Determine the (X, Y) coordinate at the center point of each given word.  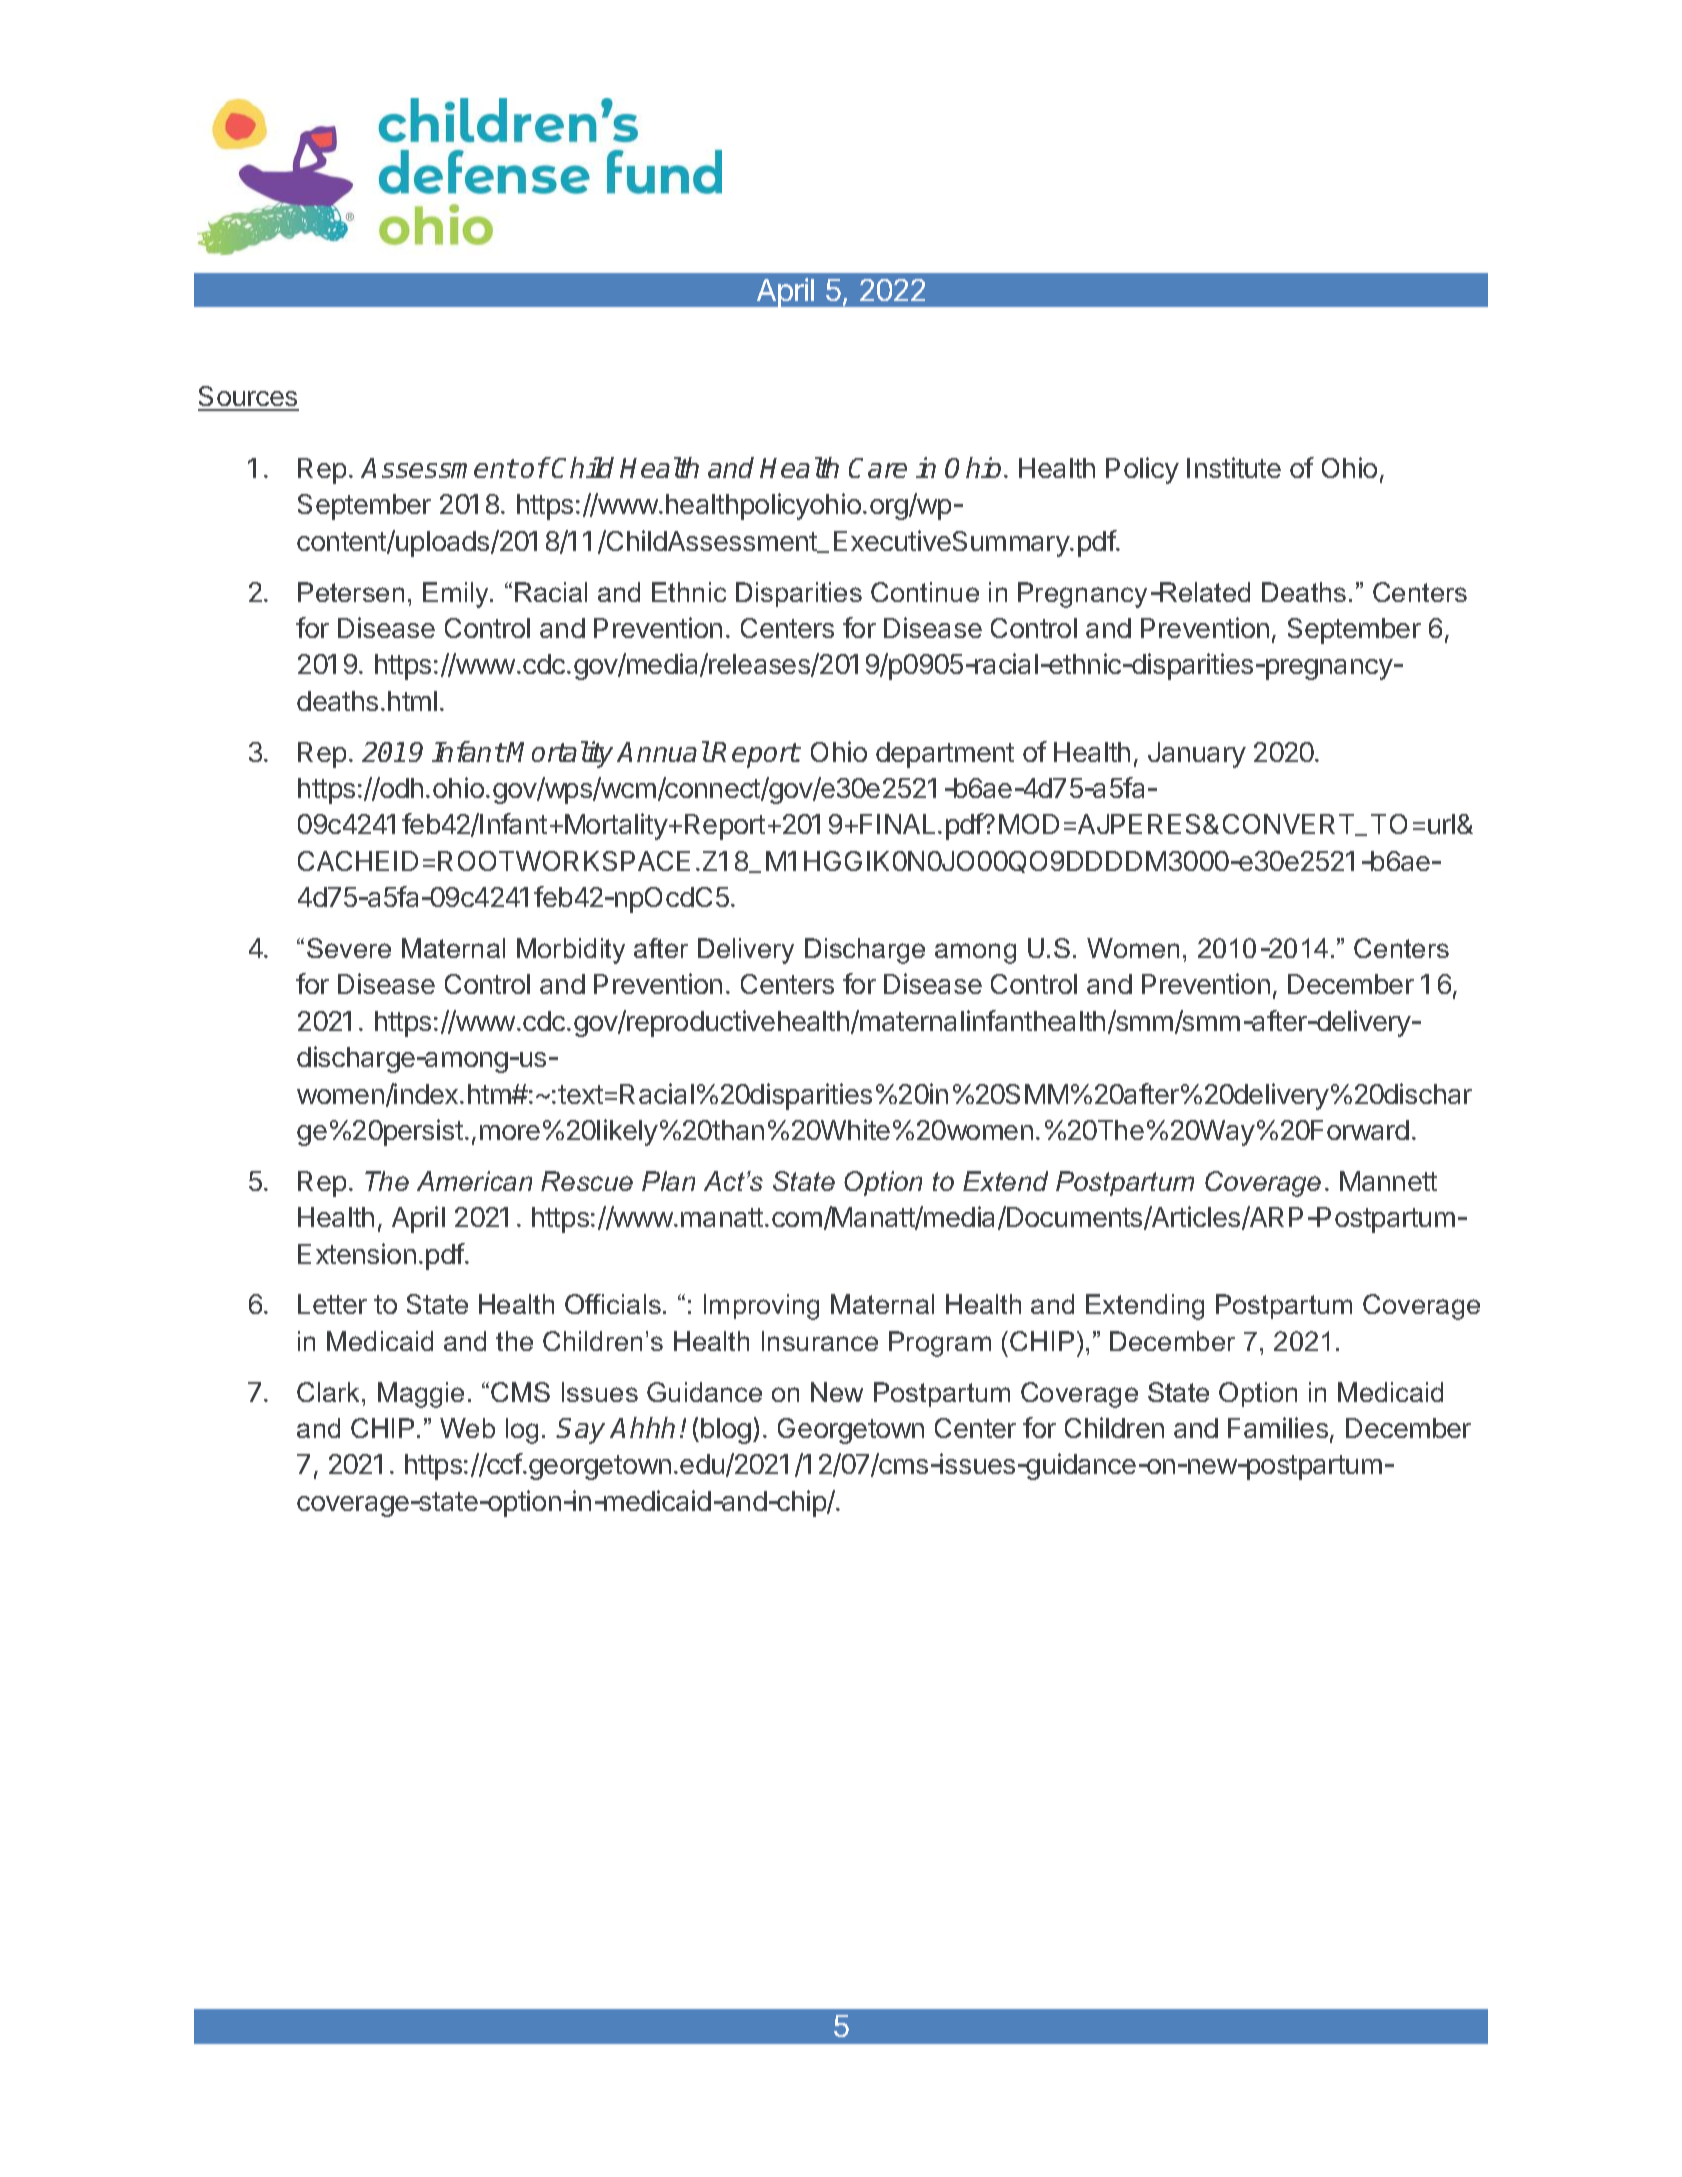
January (1197, 755)
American (474, 1181)
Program (940, 1344)
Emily (457, 595)
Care (878, 468)
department (945, 755)
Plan (668, 1181)
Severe (349, 948)
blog (726, 1431)
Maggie (421, 1395)
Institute (1234, 467)
